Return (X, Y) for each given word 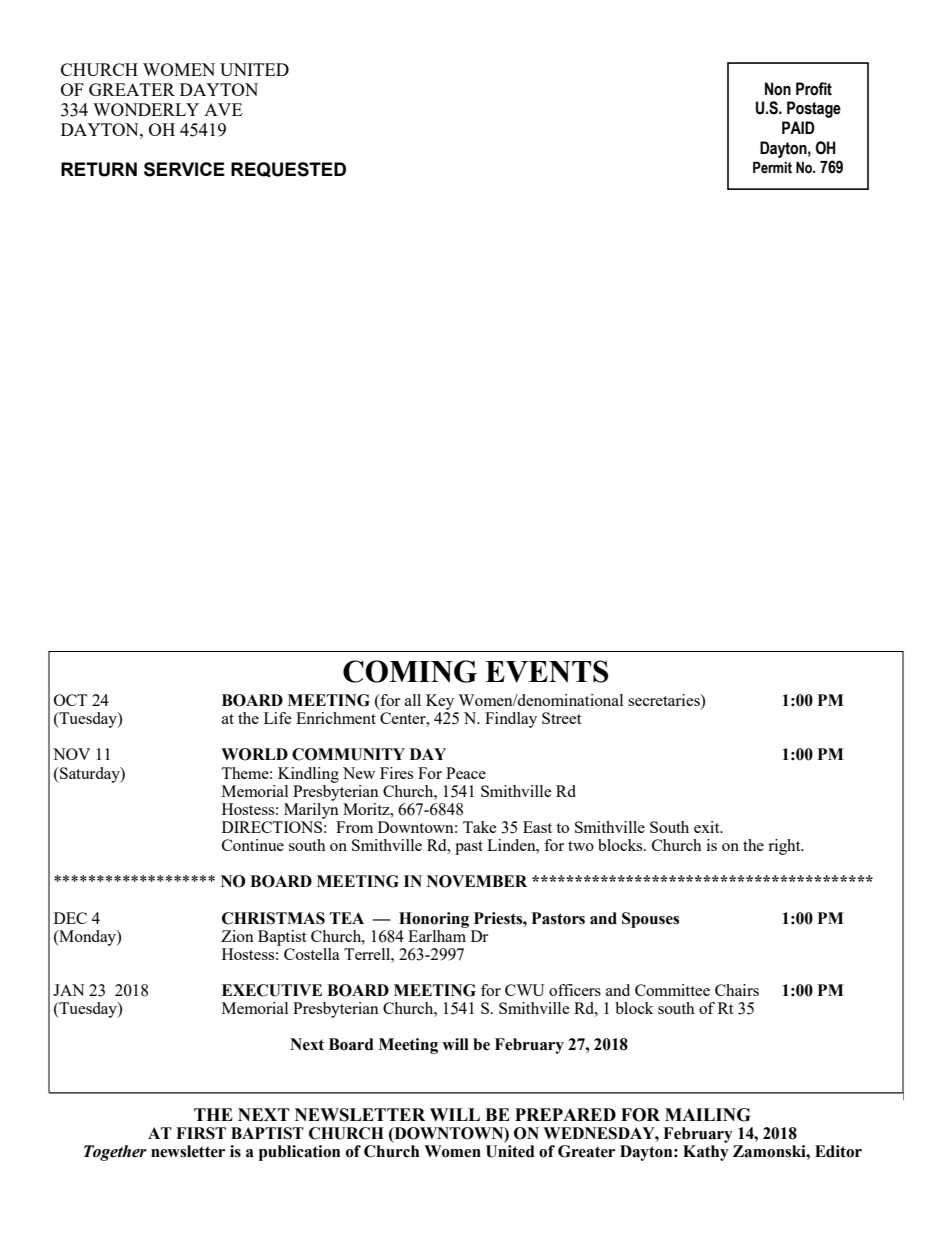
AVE (223, 109)
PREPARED (565, 1114)
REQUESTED (288, 170)
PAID (798, 127)
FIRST (201, 1133)
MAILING (707, 1115)
